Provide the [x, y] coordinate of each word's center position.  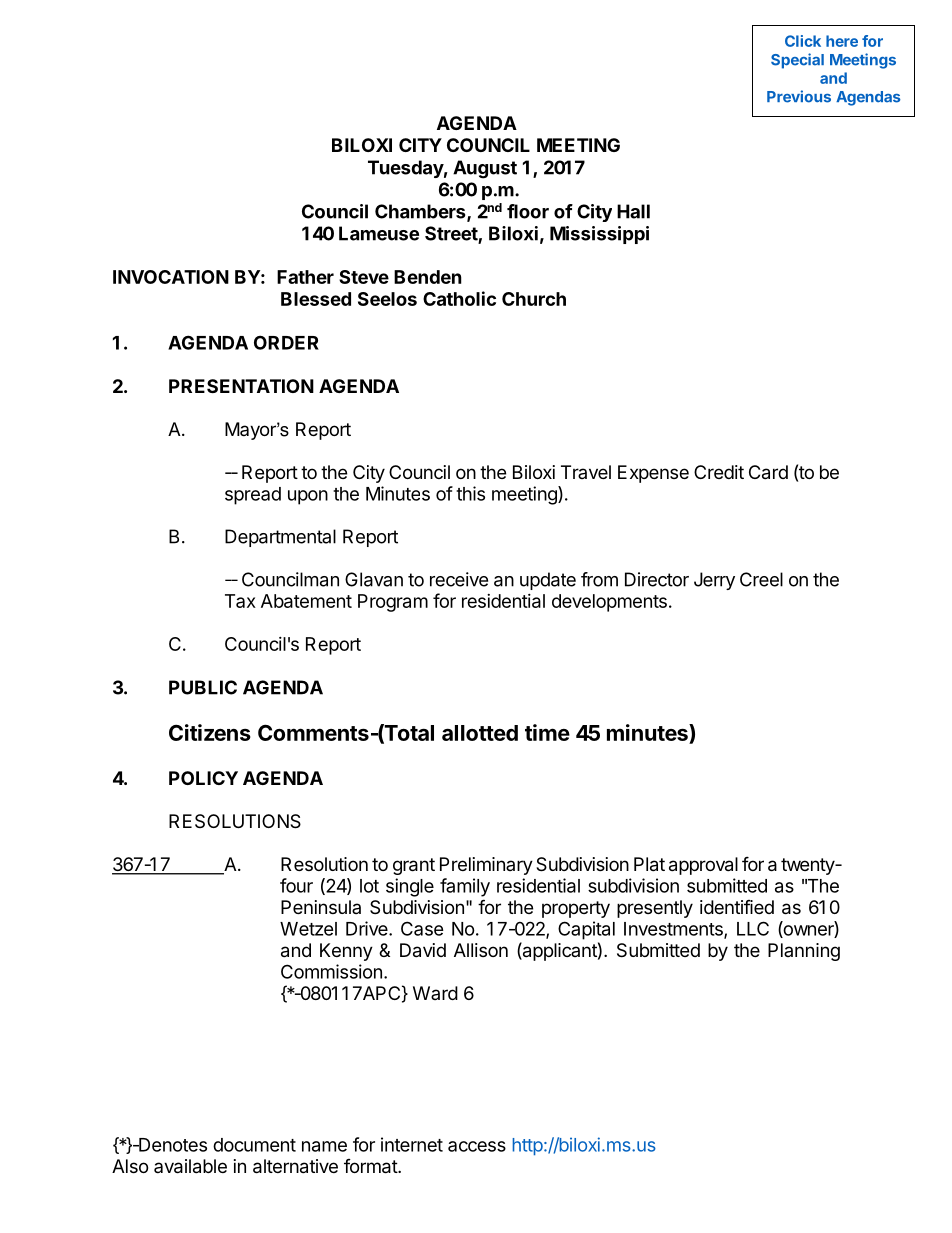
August [485, 169]
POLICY [203, 778]
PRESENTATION [241, 386]
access [477, 1146]
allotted [480, 733]
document [254, 1145]
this [470, 493]
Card [768, 472]
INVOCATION [171, 277]
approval [703, 866]
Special [797, 61]
